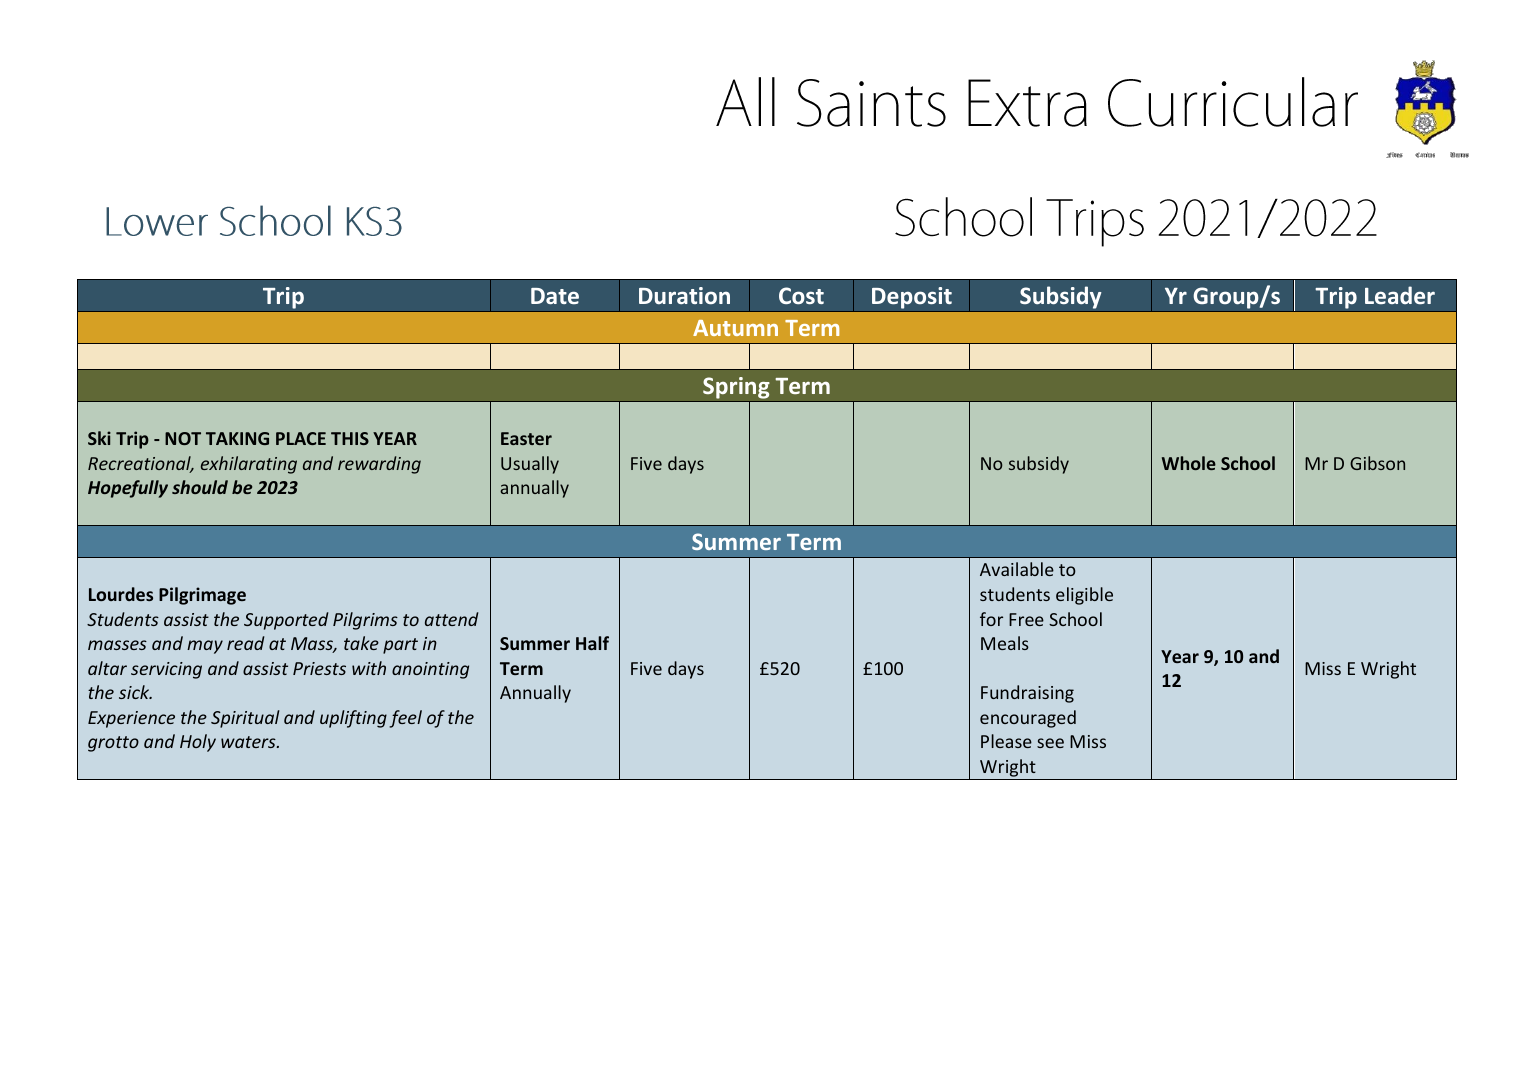 This page has height=1089, width=1540. What do you see at coordinates (249, 742) in the page?
I see `waters` at bounding box center [249, 742].
